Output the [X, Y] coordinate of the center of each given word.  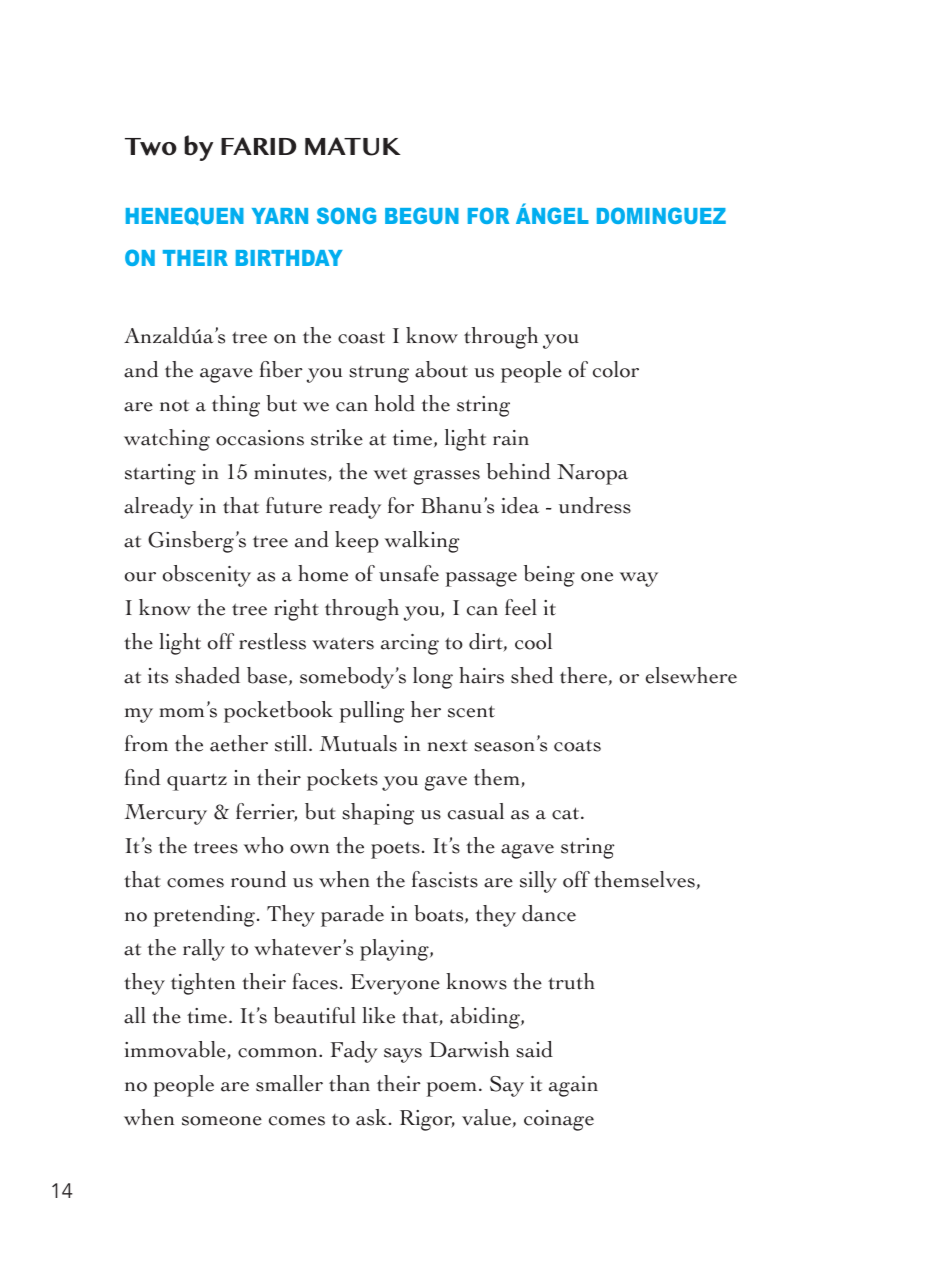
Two [151, 147]
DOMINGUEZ [661, 215]
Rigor [427, 1120]
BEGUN [422, 215]
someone [222, 1121]
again [573, 1086]
